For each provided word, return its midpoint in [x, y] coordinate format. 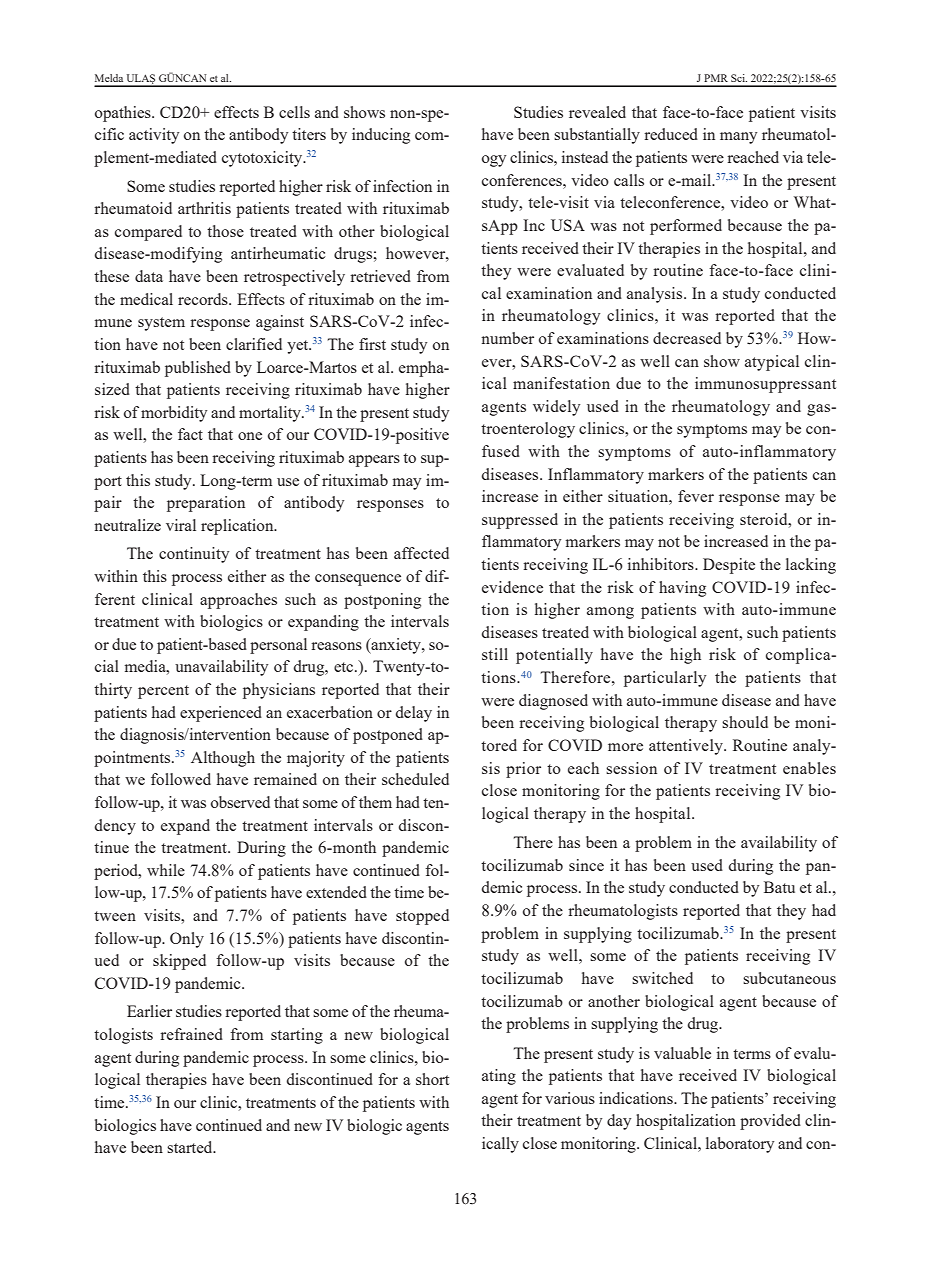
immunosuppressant [765, 385]
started [191, 1147]
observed [240, 802]
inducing [381, 136]
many [738, 138]
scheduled [415, 779]
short [432, 1079]
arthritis [204, 208]
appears [374, 461]
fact [190, 434]
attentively [687, 747]
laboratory [740, 1145]
